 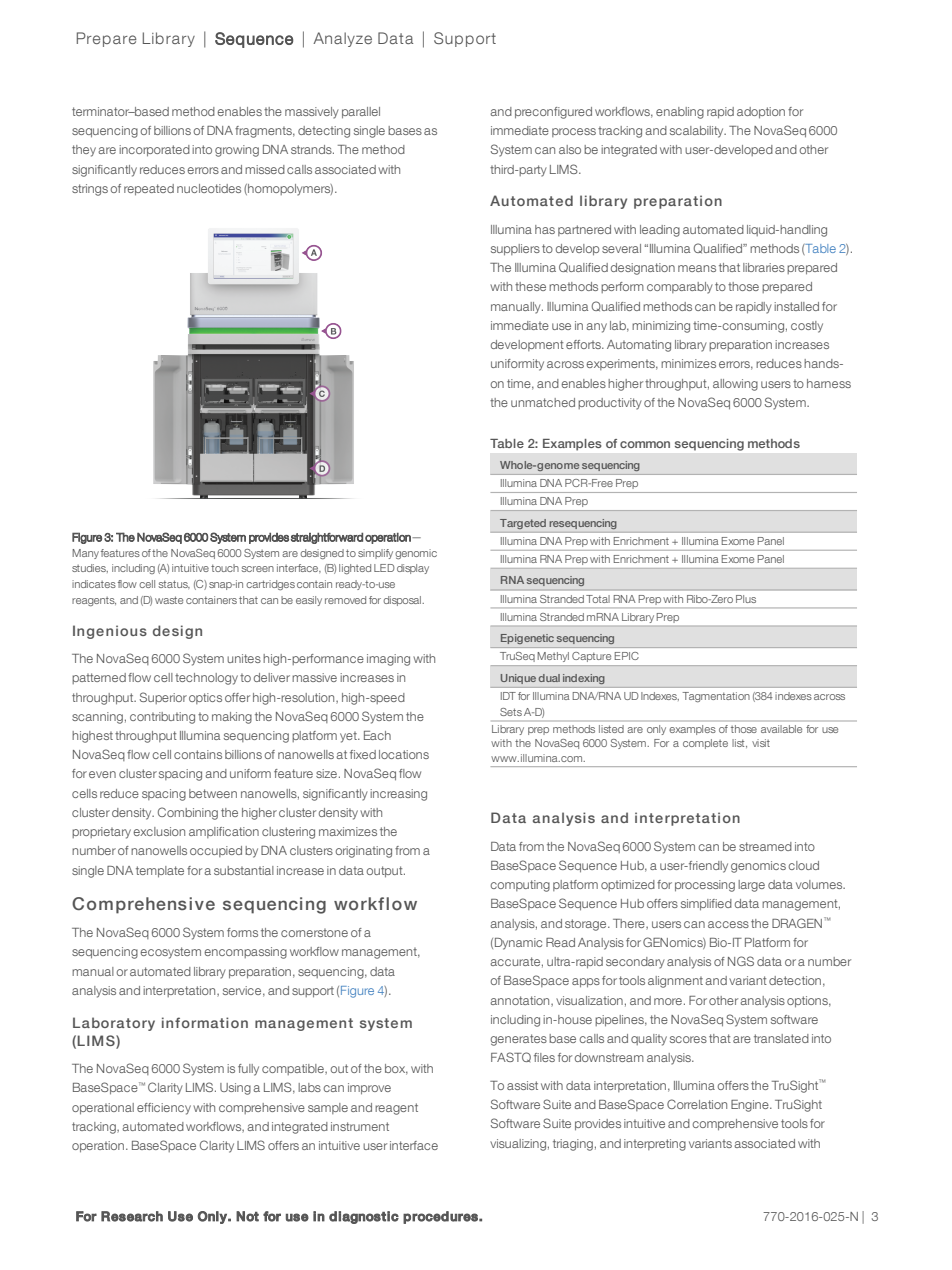 What do you see at coordinates (746, 599) in the screenshot?
I see `Plus` at bounding box center [746, 599].
